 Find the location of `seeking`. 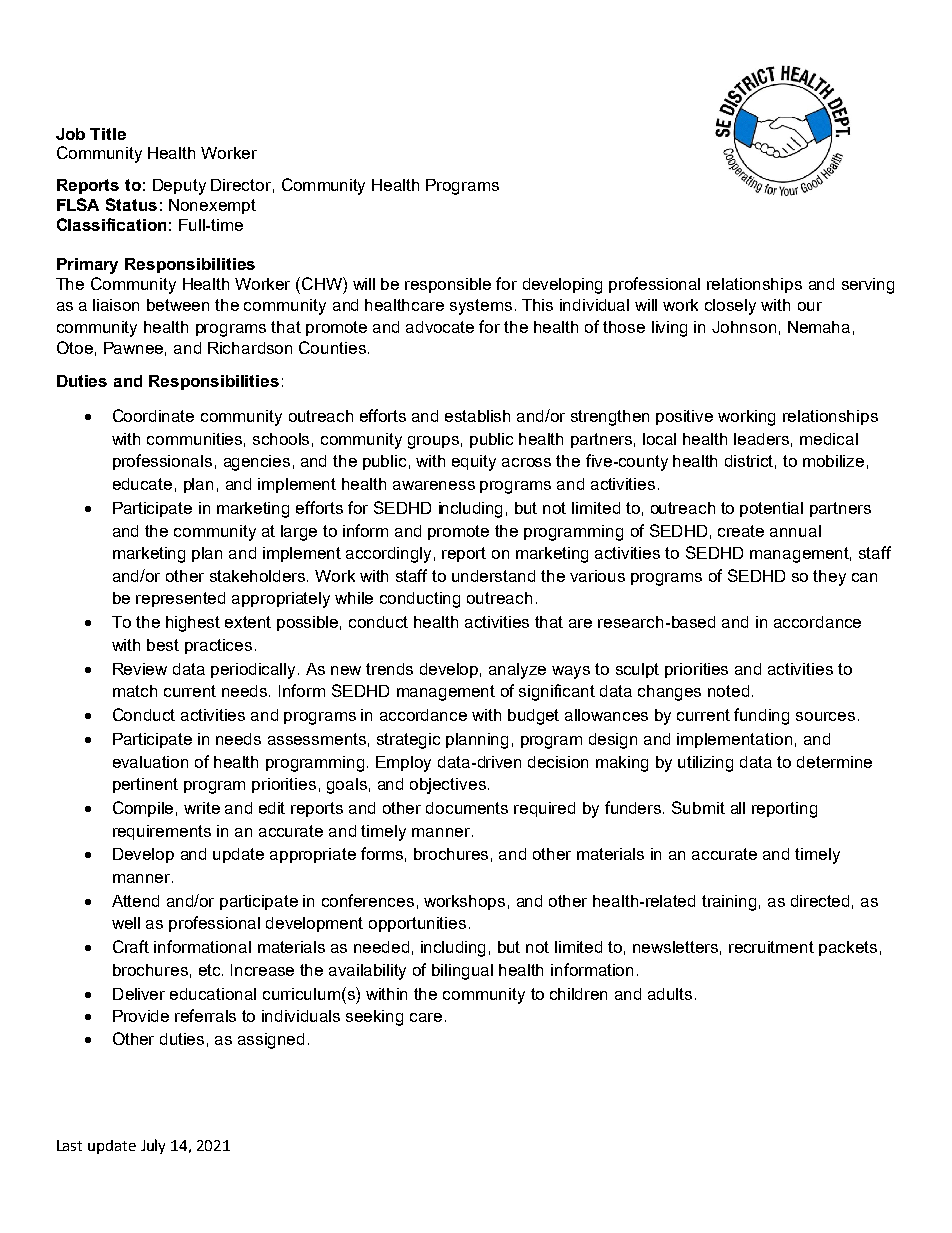

seeking is located at coordinates (374, 1018).
